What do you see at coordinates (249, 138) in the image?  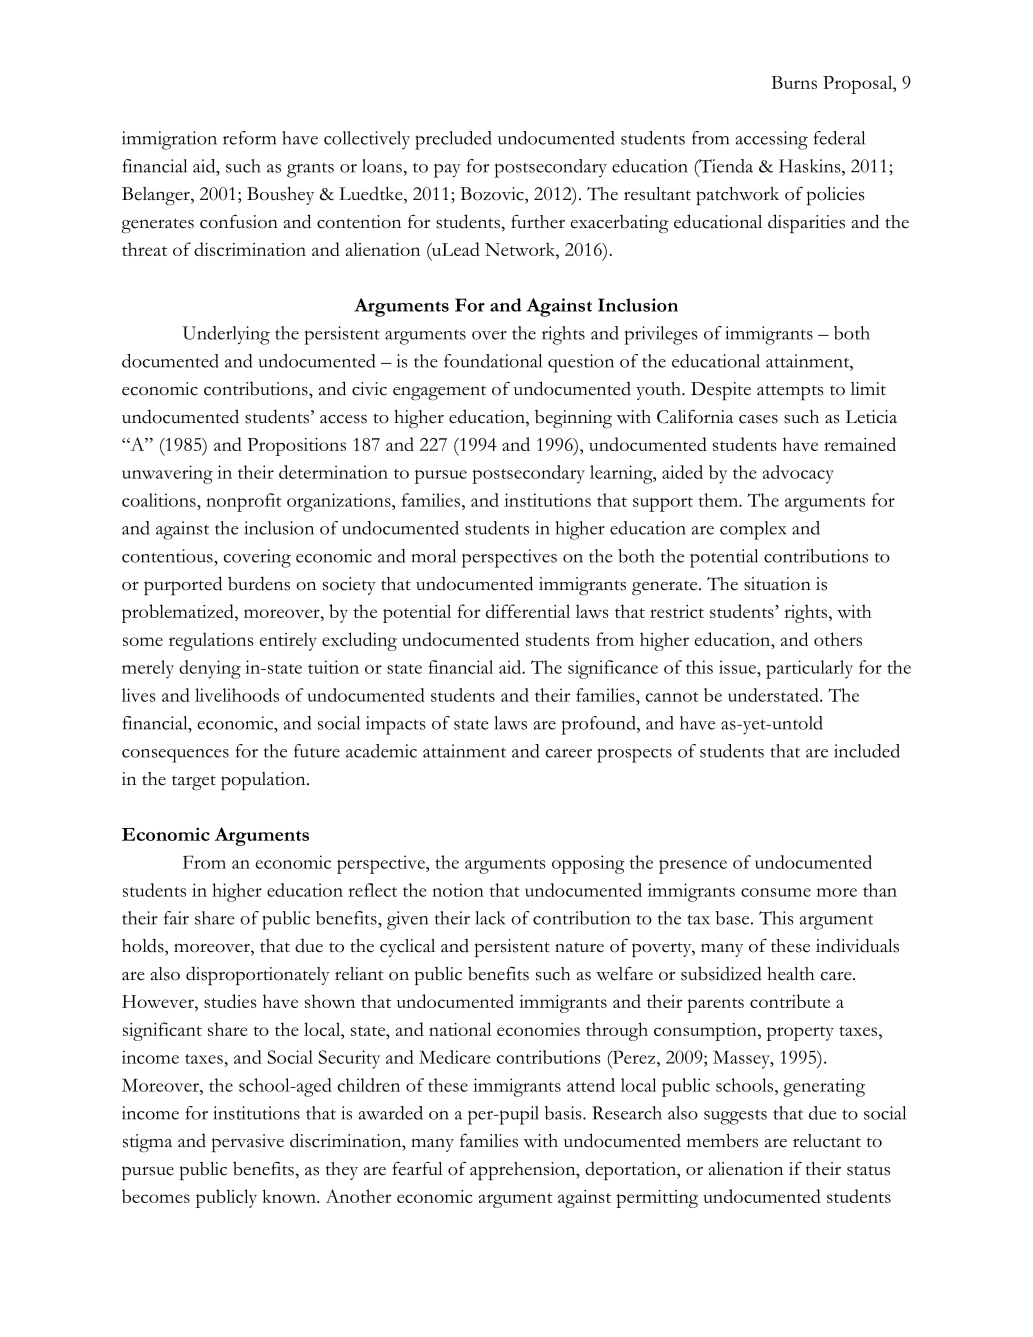 I see `reform` at bounding box center [249, 138].
